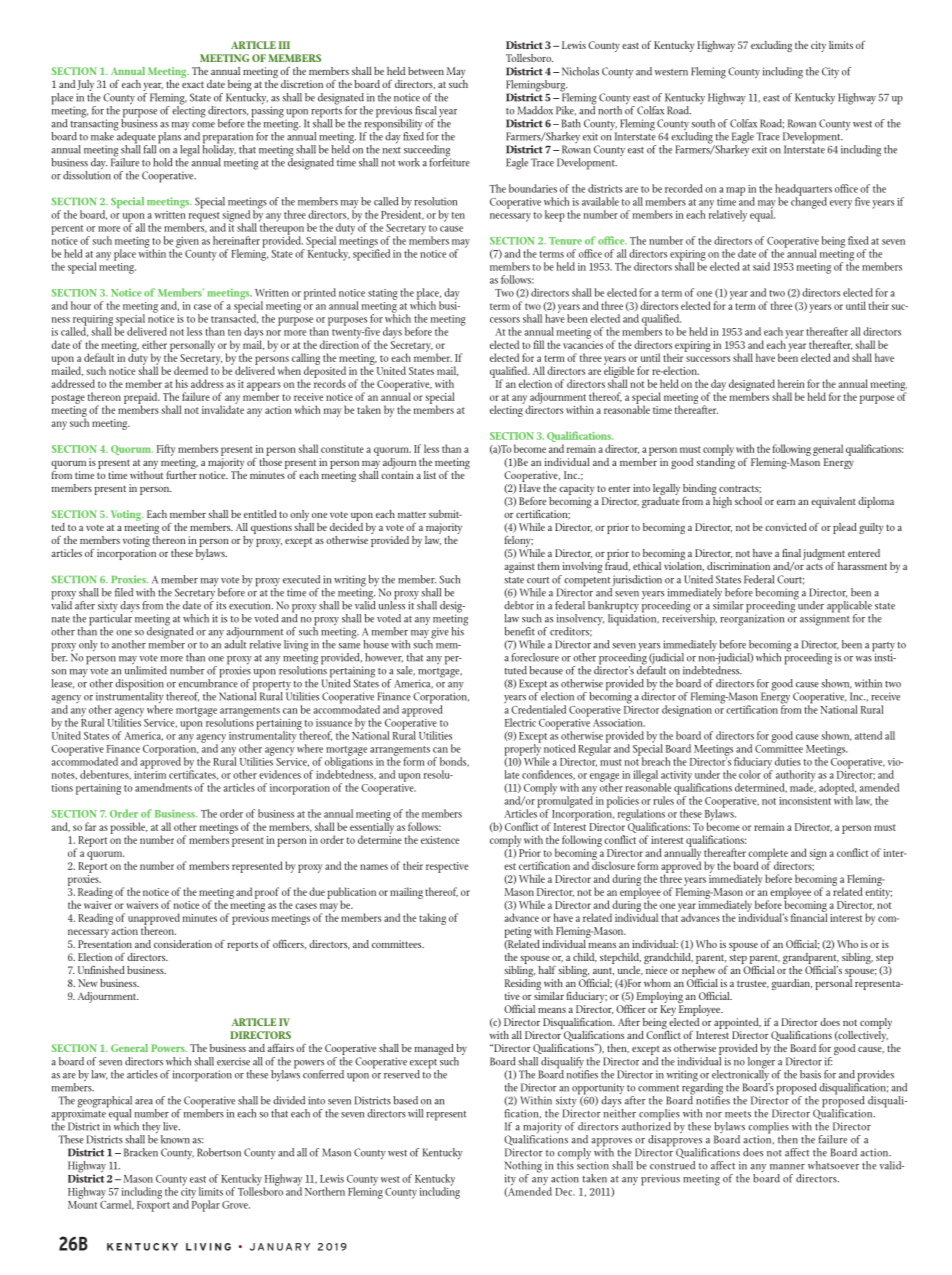  I want to click on exact, so click(193, 84).
